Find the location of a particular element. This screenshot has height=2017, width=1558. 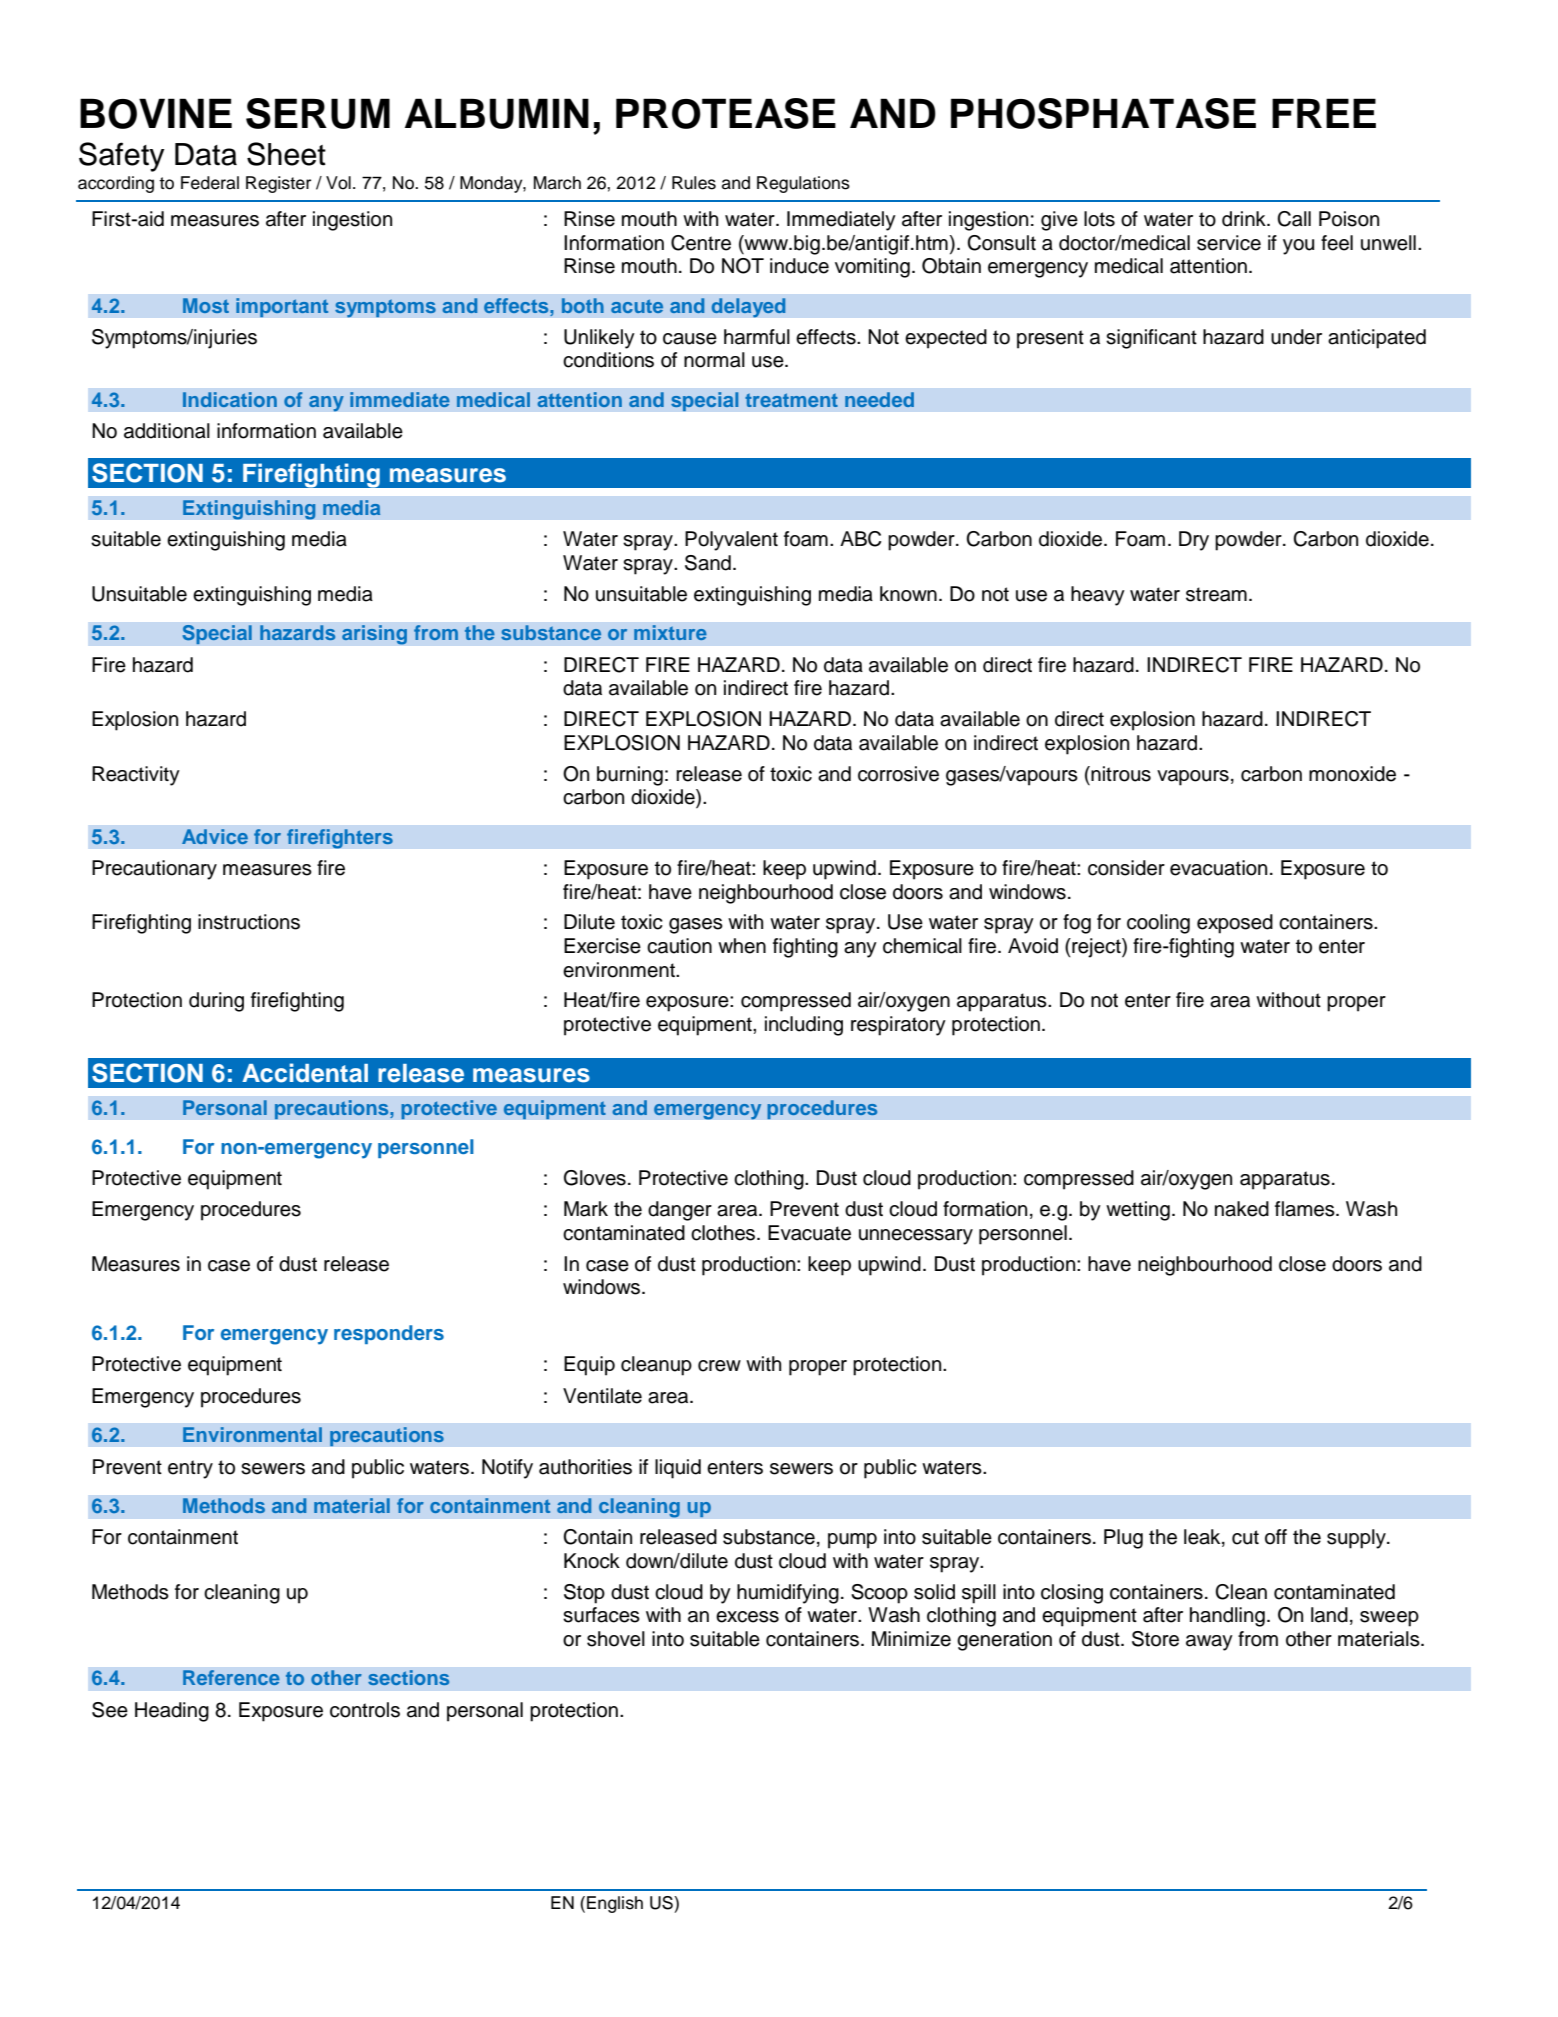

Heading is located at coordinates (172, 1712).
